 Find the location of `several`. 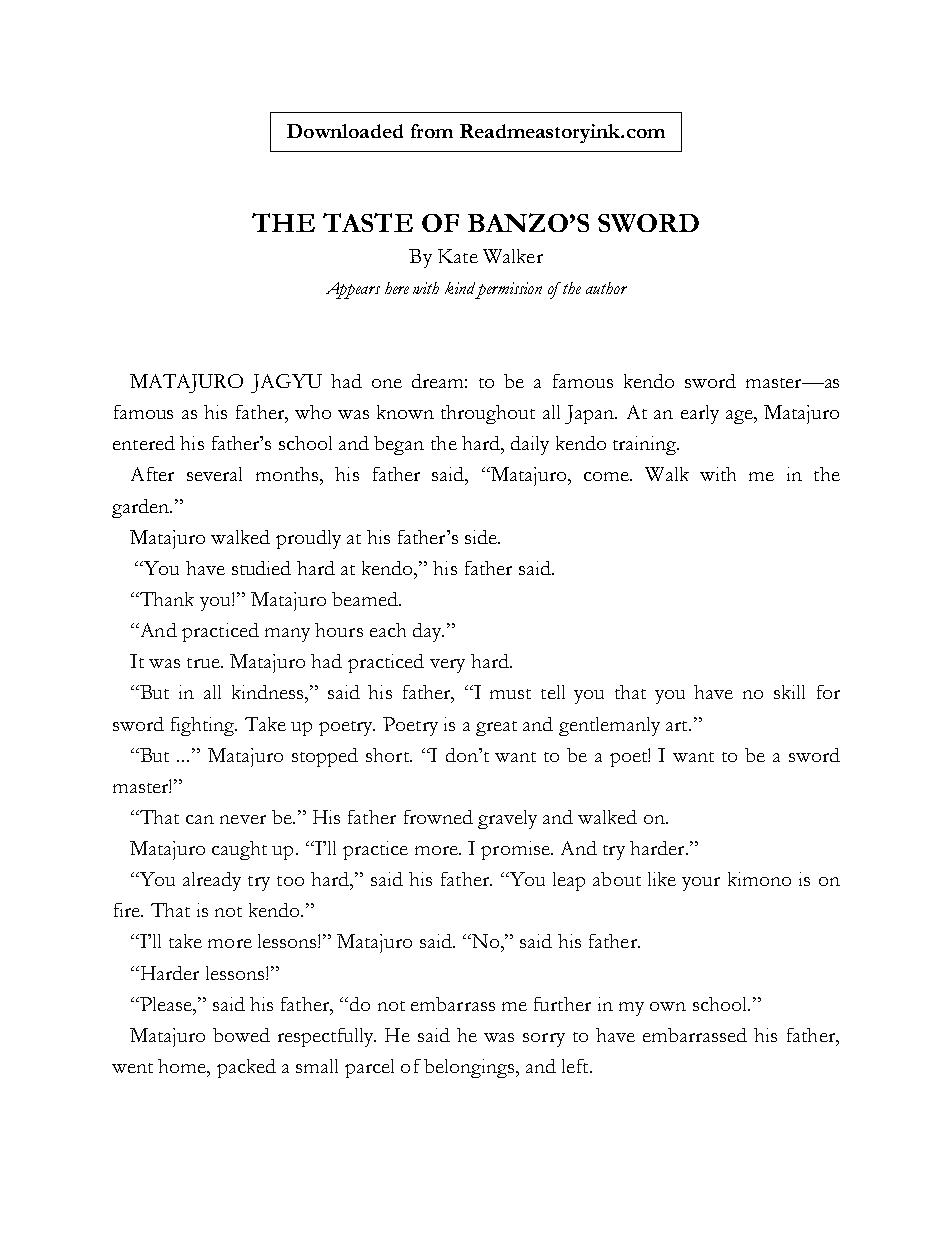

several is located at coordinates (214, 474).
